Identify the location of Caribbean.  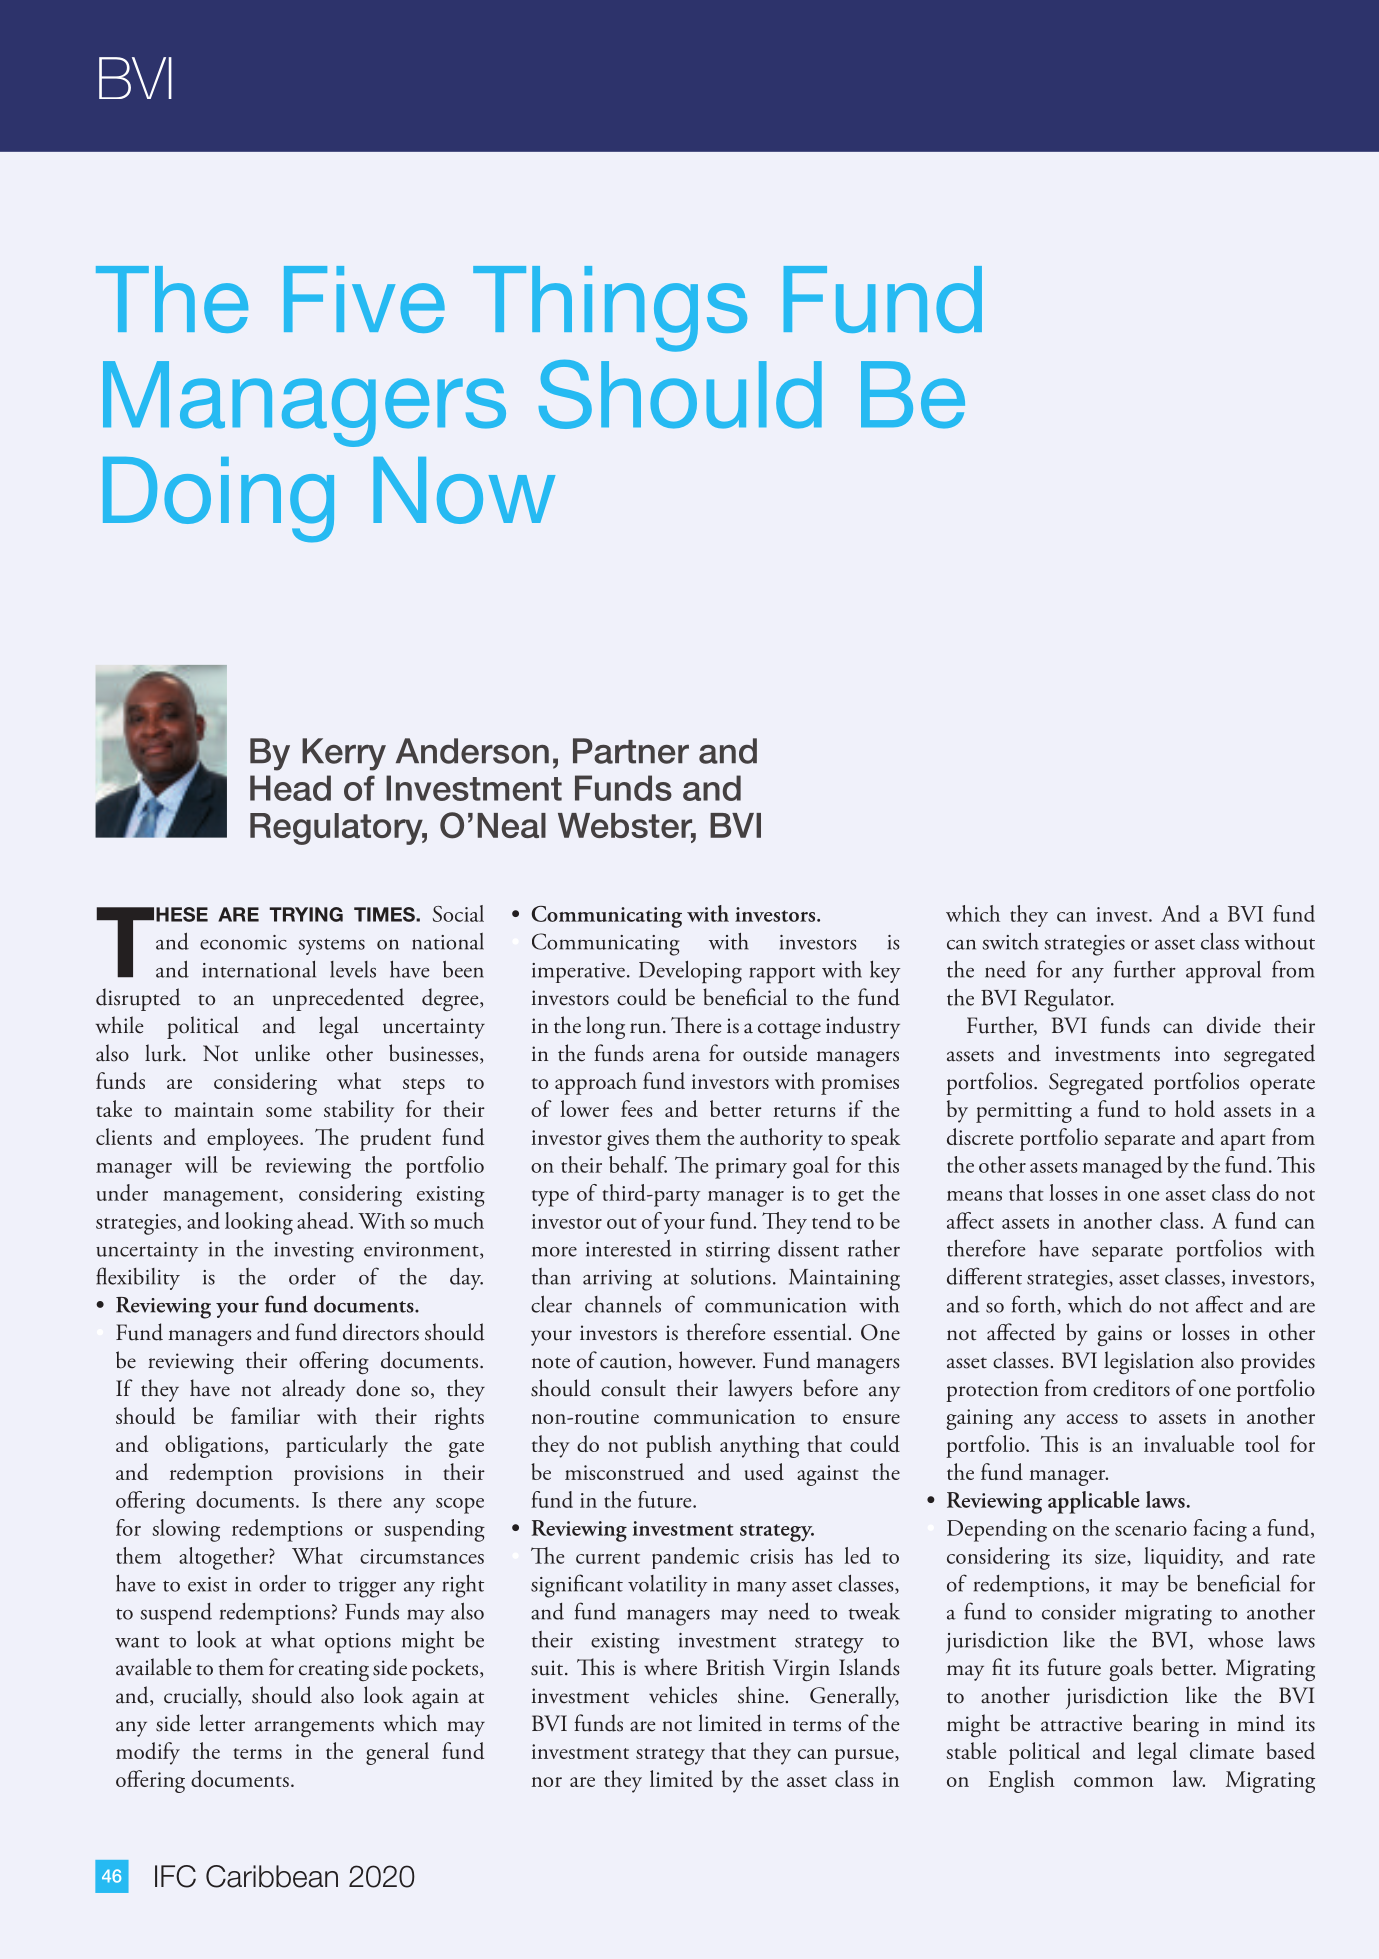
(272, 1876).
